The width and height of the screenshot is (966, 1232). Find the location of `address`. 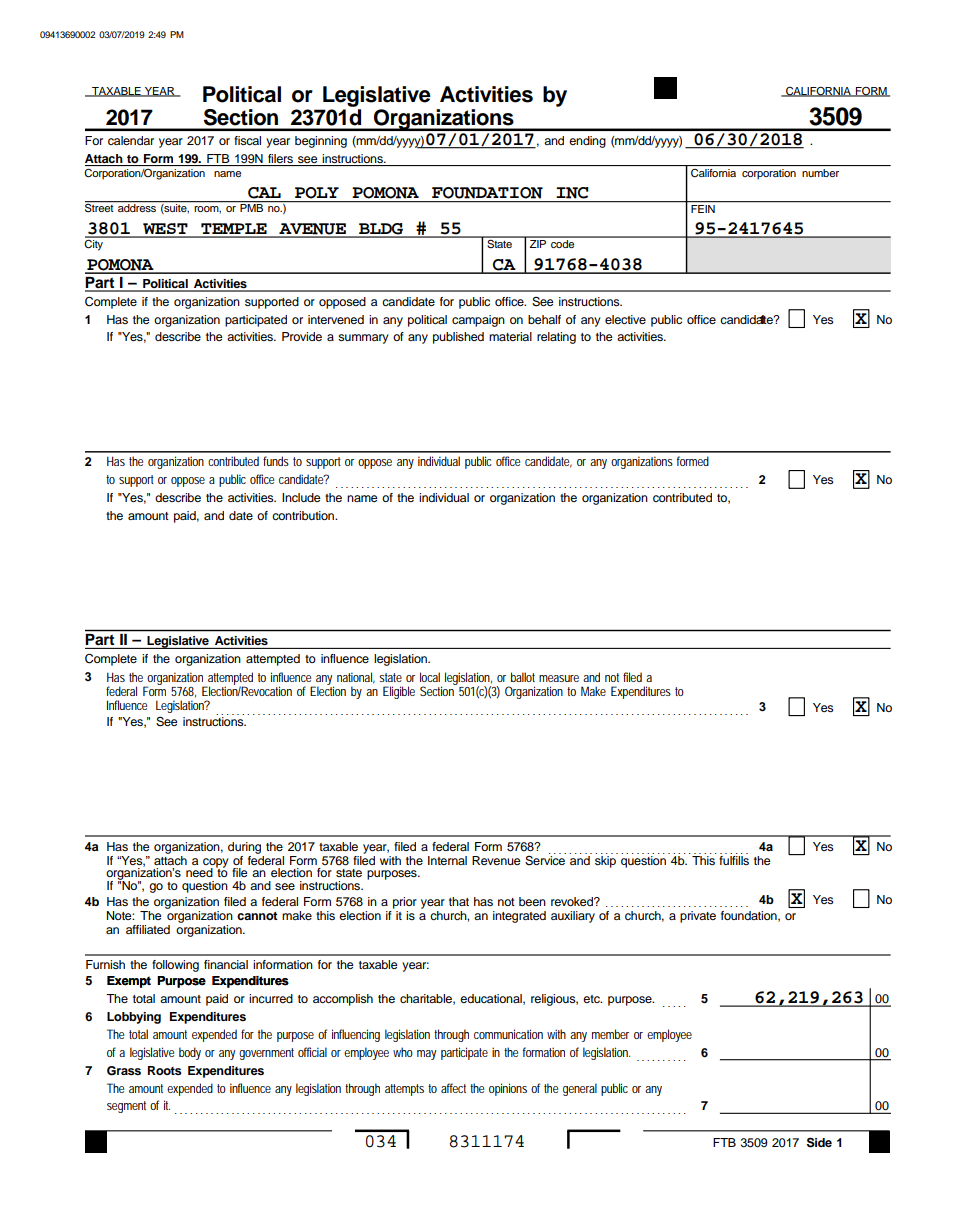

address is located at coordinates (137, 207).
